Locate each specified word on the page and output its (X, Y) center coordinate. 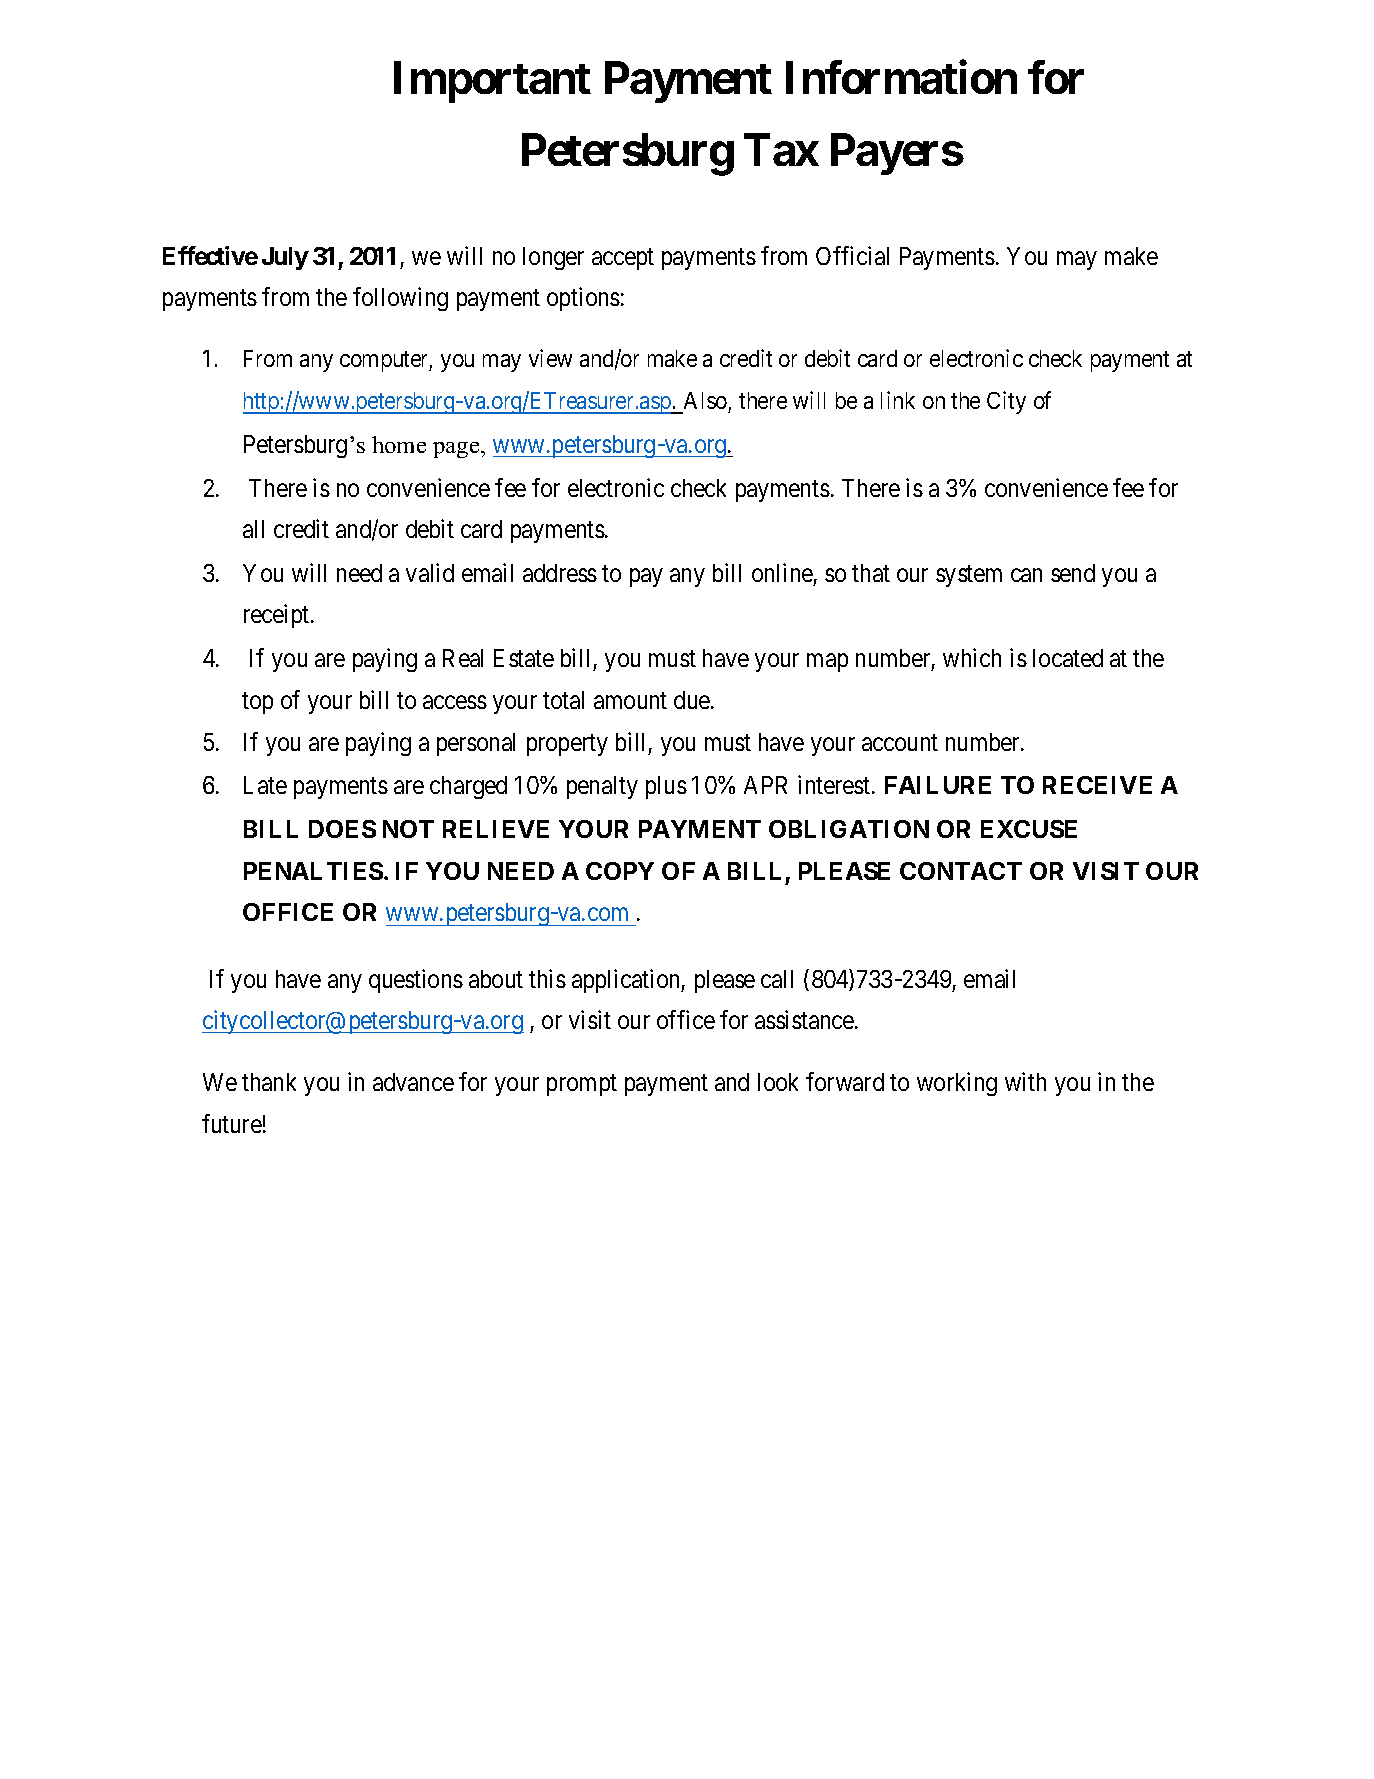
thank (269, 1082)
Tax (781, 149)
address (560, 573)
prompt (582, 1085)
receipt (278, 616)
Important (492, 82)
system (969, 576)
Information (901, 77)
